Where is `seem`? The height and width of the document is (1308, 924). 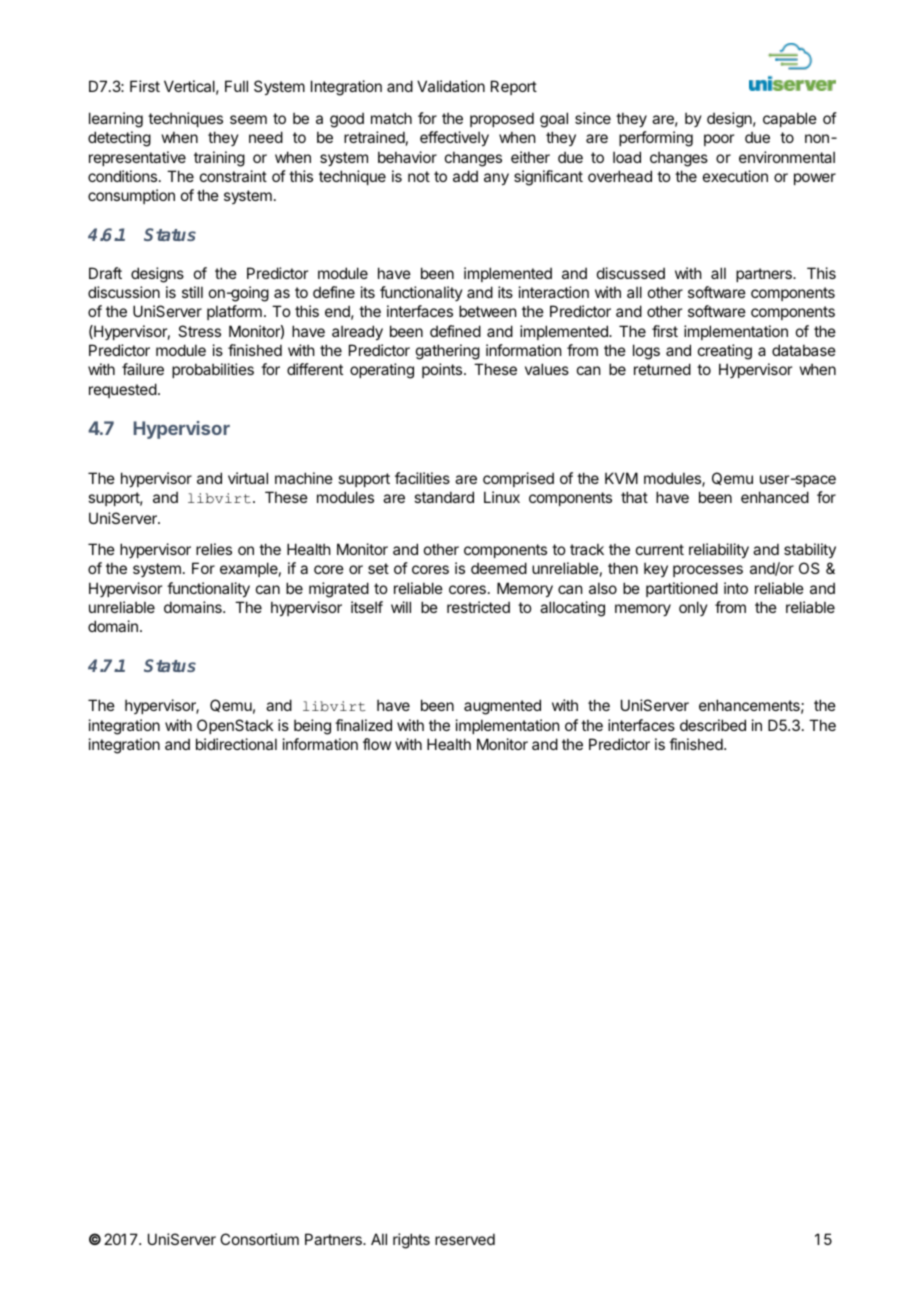
seem is located at coordinates (248, 119).
